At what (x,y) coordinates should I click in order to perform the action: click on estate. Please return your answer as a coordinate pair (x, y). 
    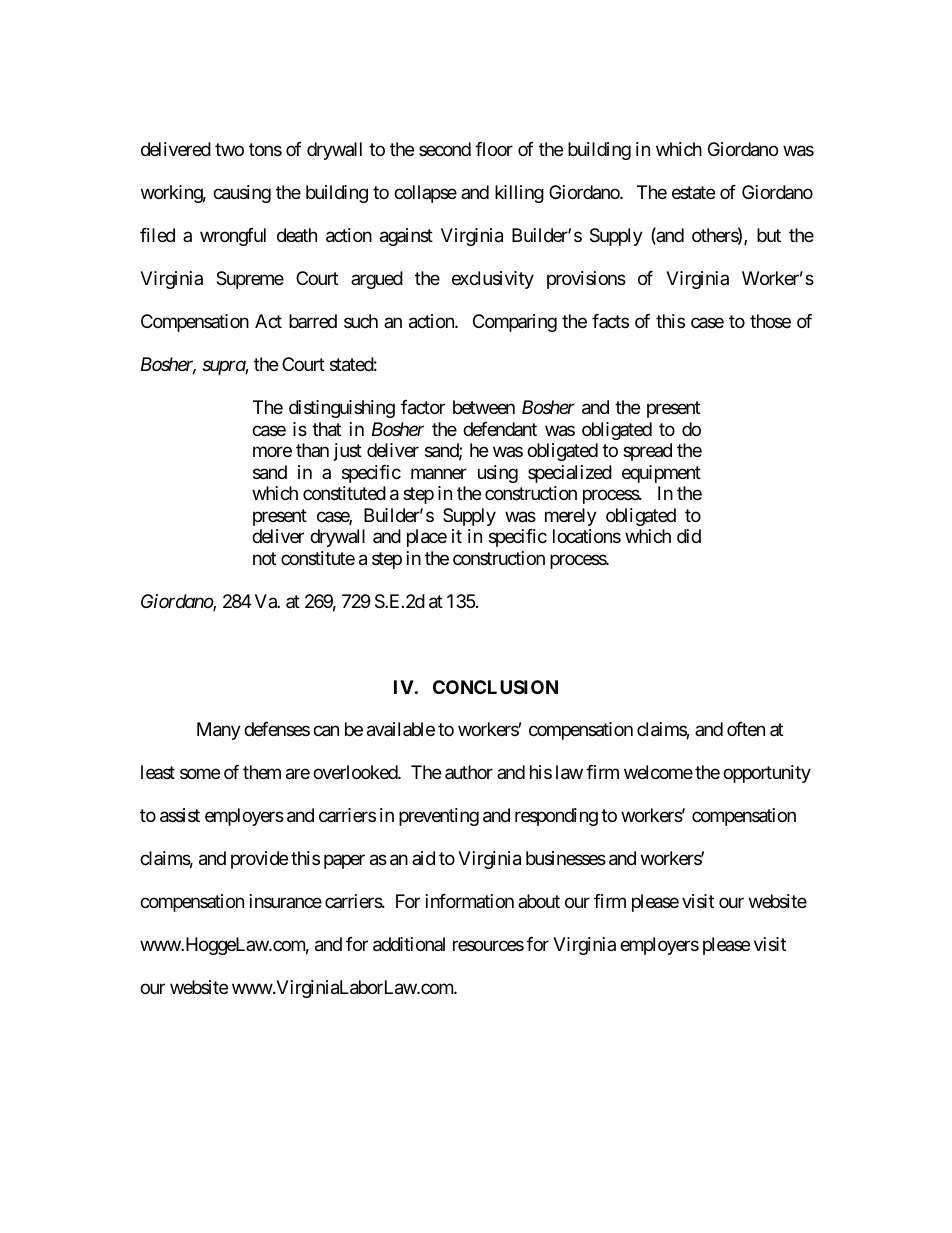
    Looking at the image, I should click on (693, 193).
